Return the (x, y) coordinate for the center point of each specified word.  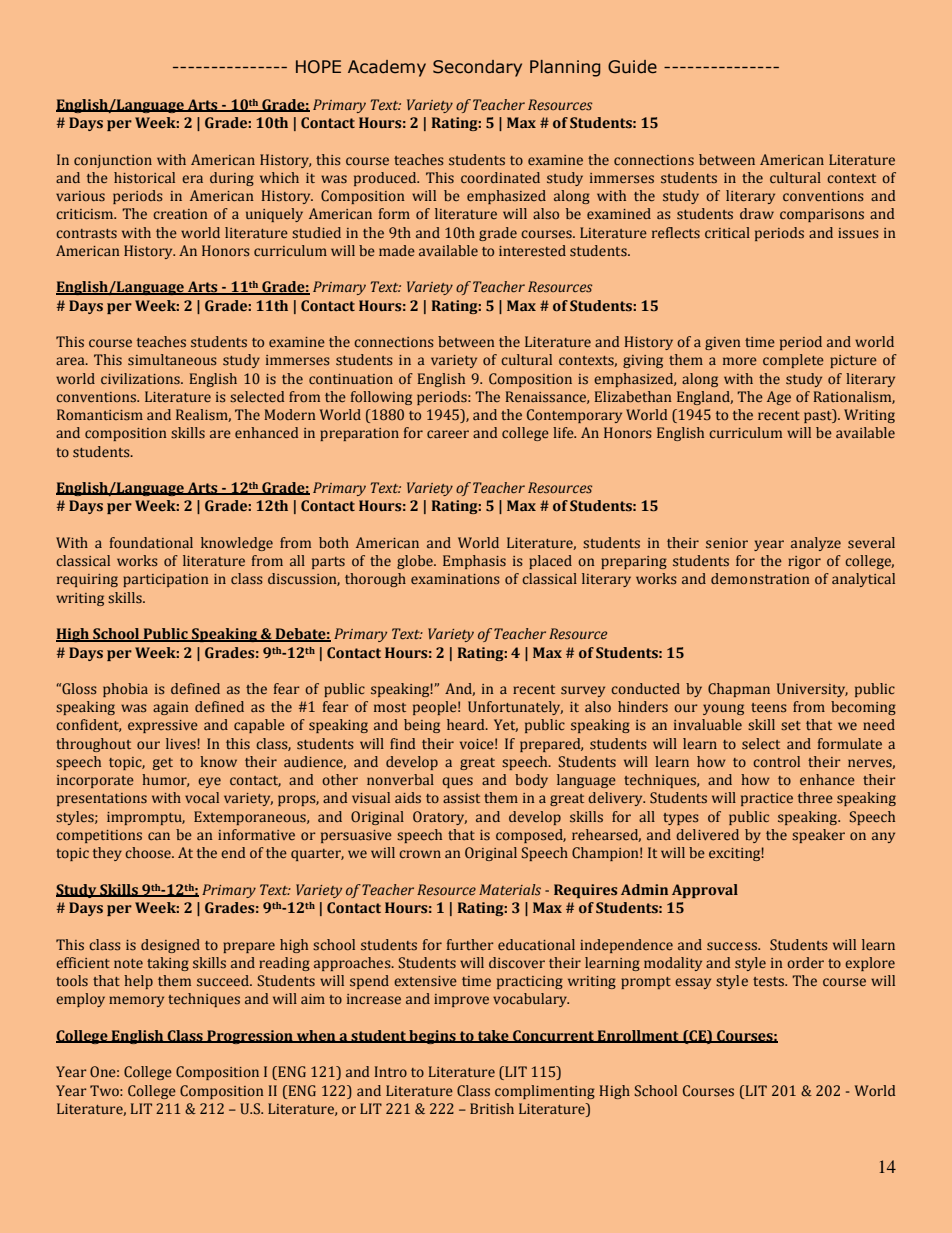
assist (461, 798)
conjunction (113, 161)
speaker (818, 836)
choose (149, 852)
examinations (455, 579)
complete (793, 361)
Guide (632, 67)
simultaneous (172, 360)
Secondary (477, 68)
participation (166, 580)
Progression (250, 1037)
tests (769, 981)
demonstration (760, 579)
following (381, 398)
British (492, 1109)
